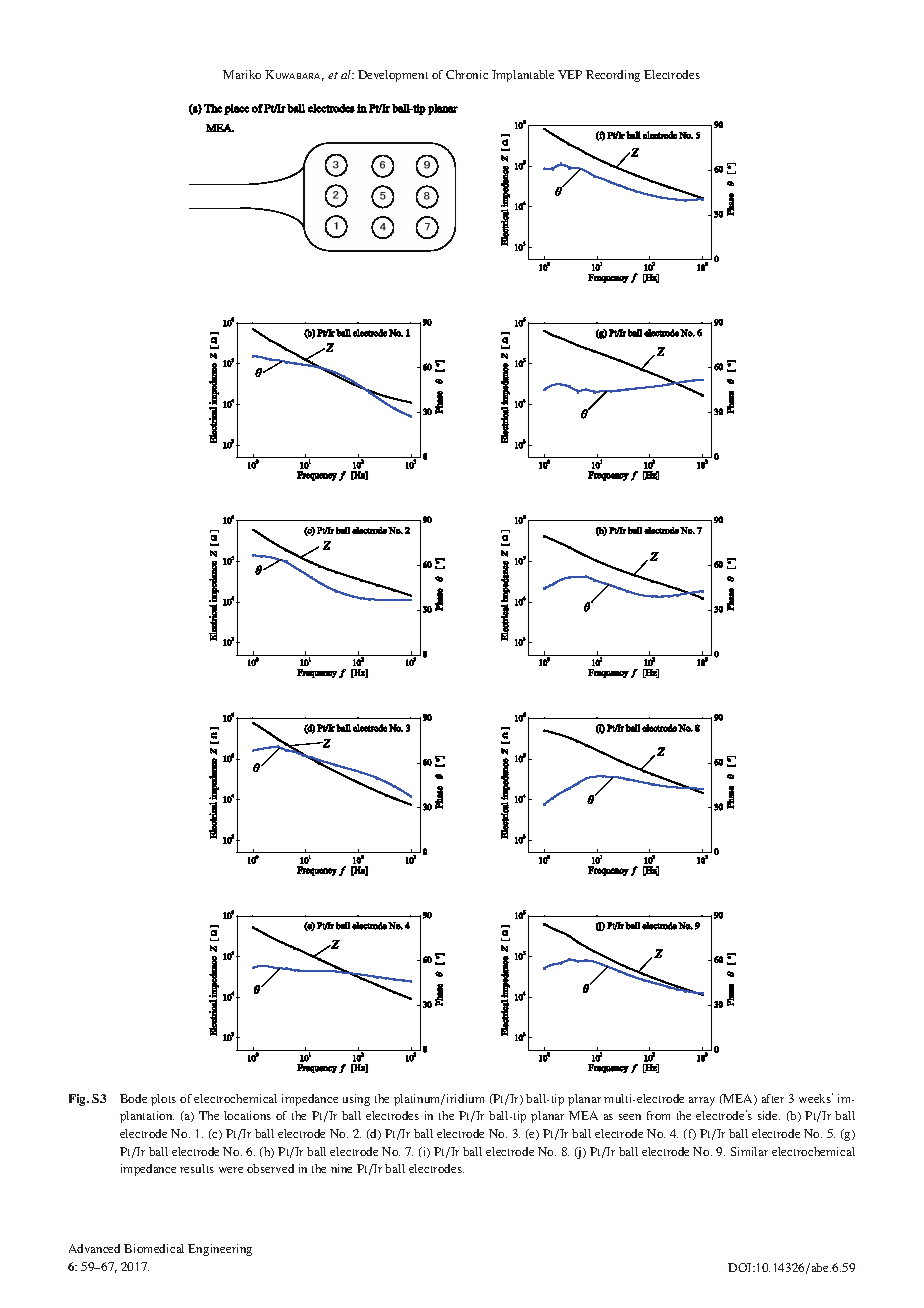  I want to click on Mariko, so click(242, 74).
